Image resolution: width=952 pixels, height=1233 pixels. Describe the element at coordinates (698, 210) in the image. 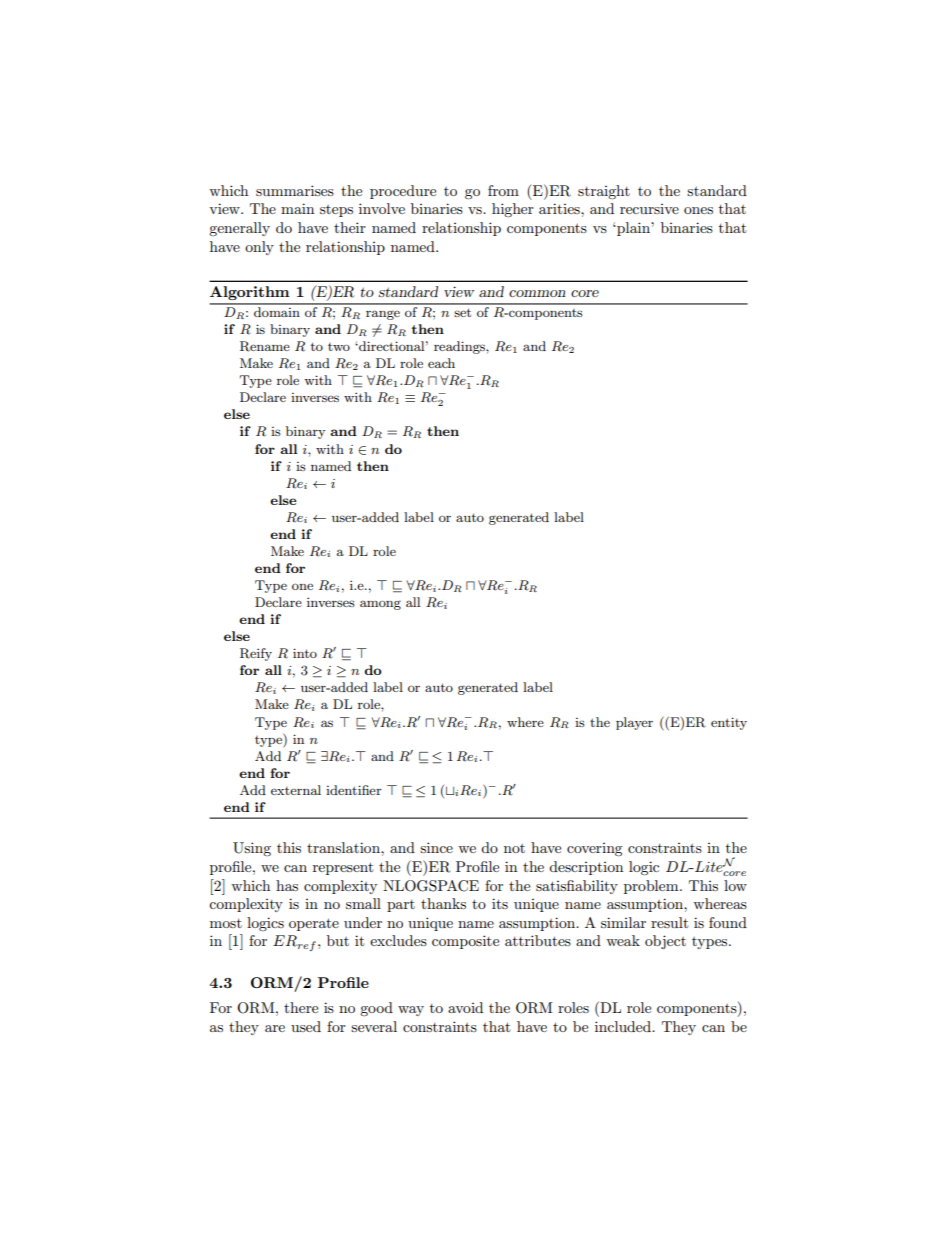

I see `ones` at that location.
